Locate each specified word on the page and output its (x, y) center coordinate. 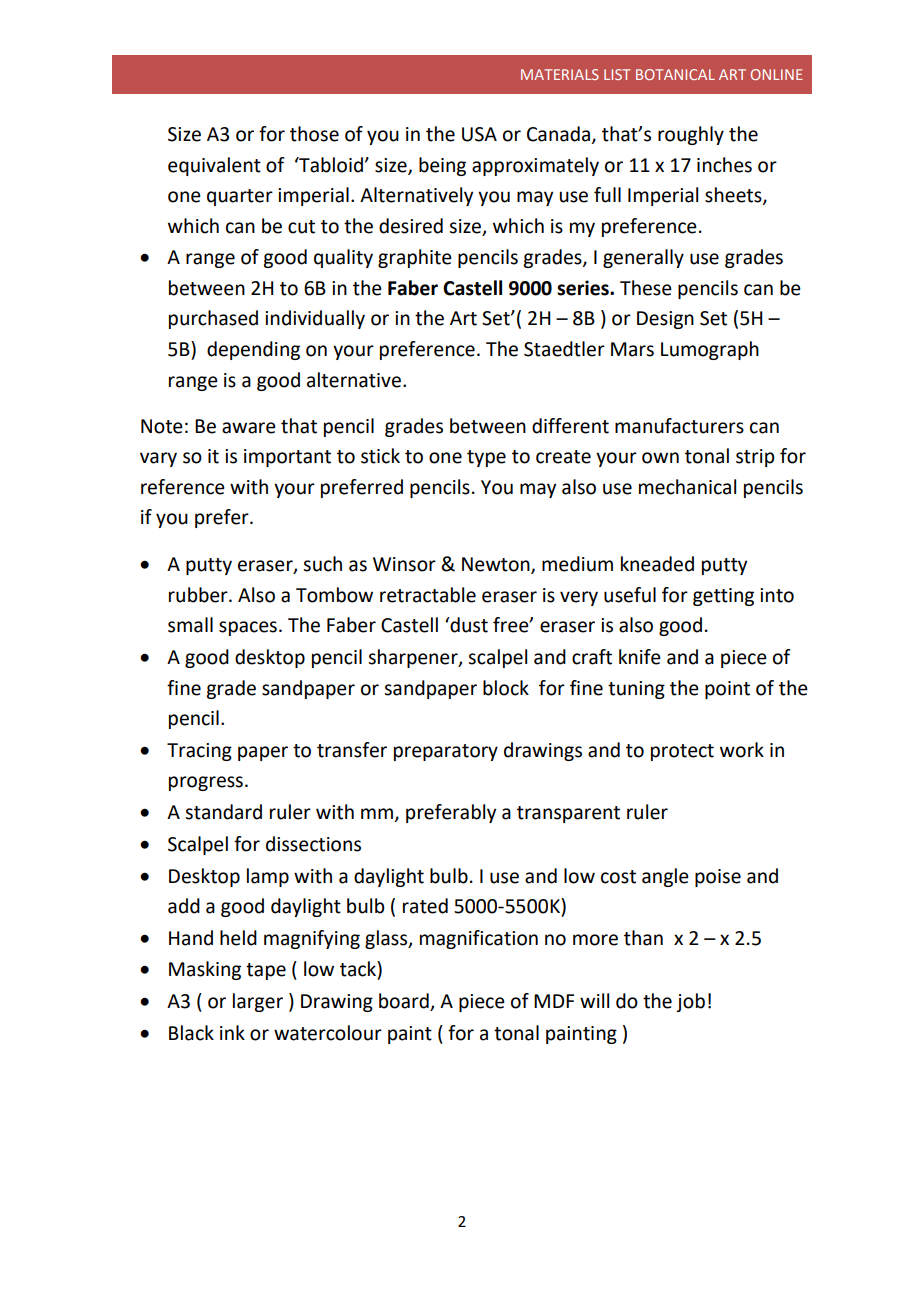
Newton (497, 565)
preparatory (446, 752)
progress (206, 783)
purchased (213, 319)
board (405, 1002)
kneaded (657, 564)
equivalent (214, 166)
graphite (415, 258)
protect (682, 752)
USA (479, 134)
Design (665, 320)
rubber (199, 595)
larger (258, 1002)
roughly (691, 135)
